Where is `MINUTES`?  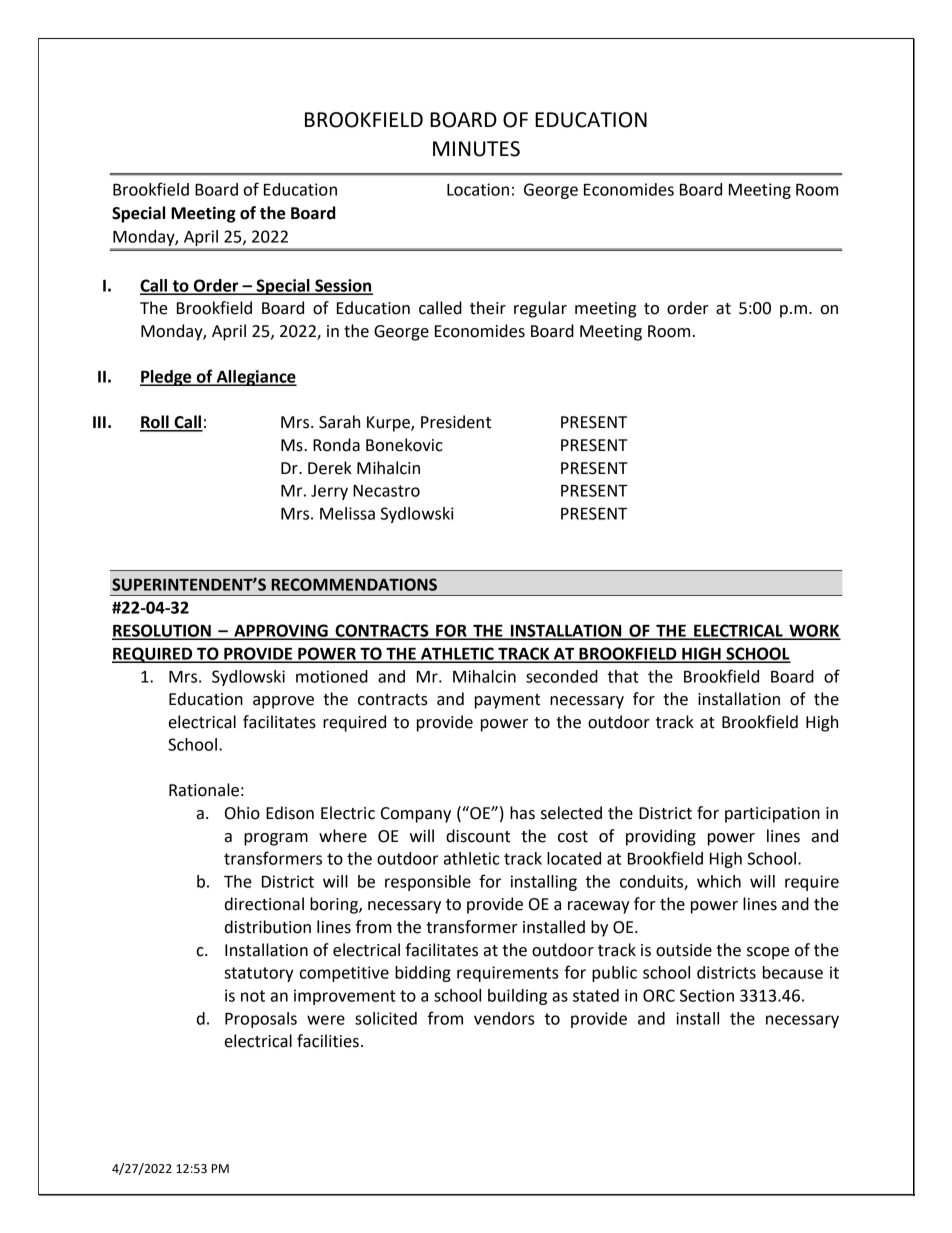 MINUTES is located at coordinates (476, 149).
